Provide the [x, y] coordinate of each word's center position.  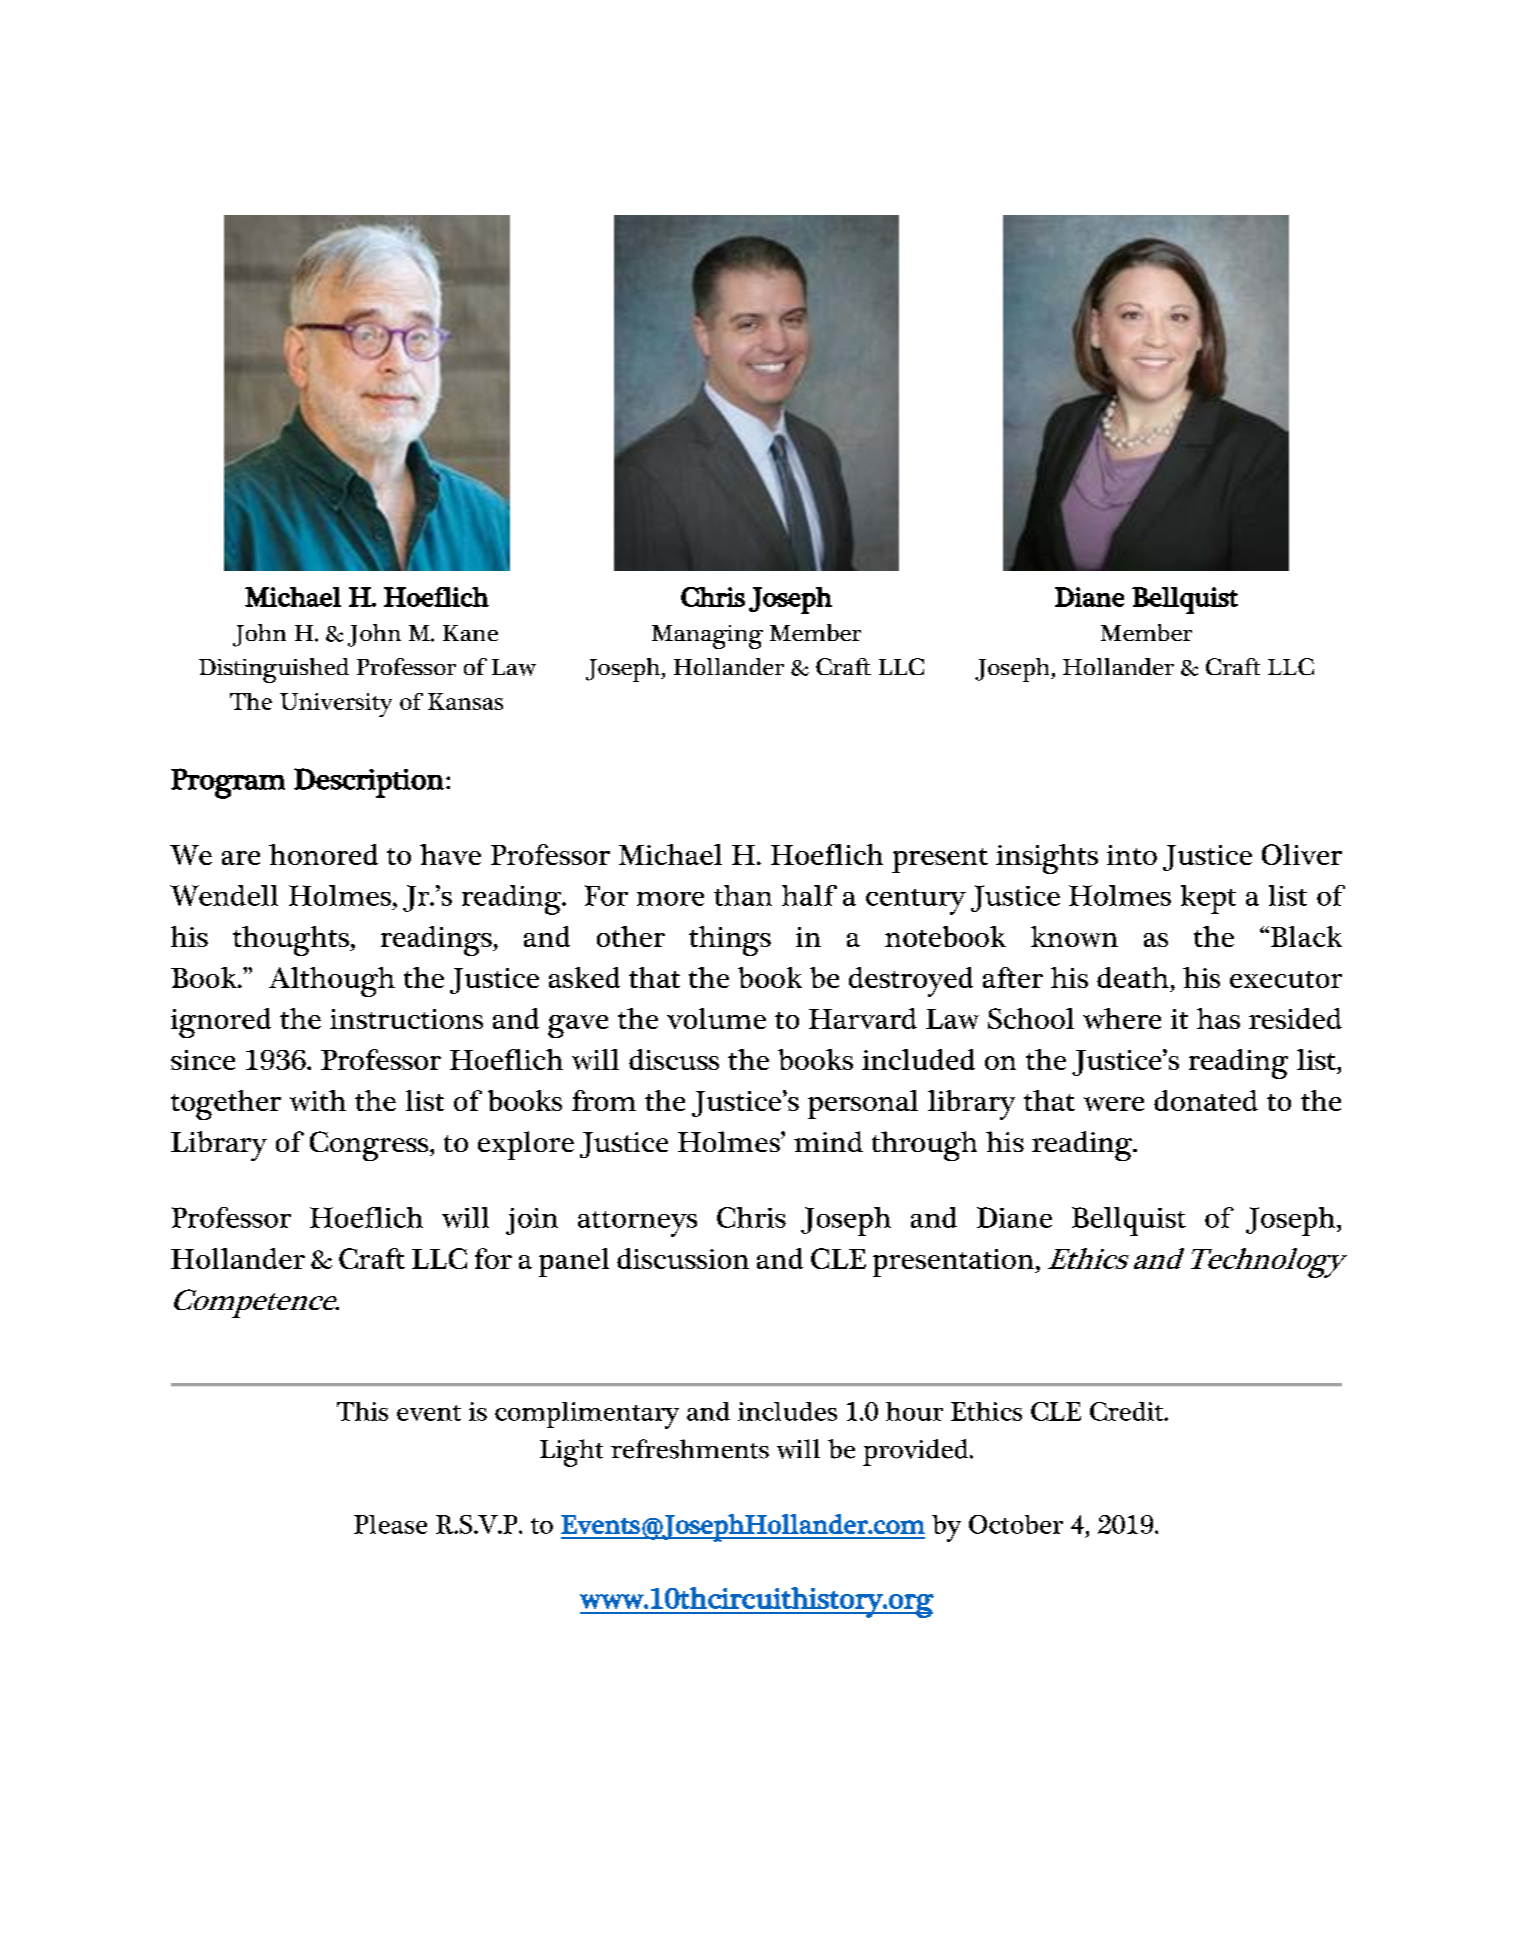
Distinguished [274, 670]
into [1132, 855]
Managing [707, 637]
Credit [1128, 1411]
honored [323, 854]
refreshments [690, 1449]
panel [574, 1262]
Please [390, 1524]
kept [1208, 899]
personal [863, 1104]
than [743, 895]
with [318, 1100]
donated [1206, 1100]
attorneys [637, 1224]
